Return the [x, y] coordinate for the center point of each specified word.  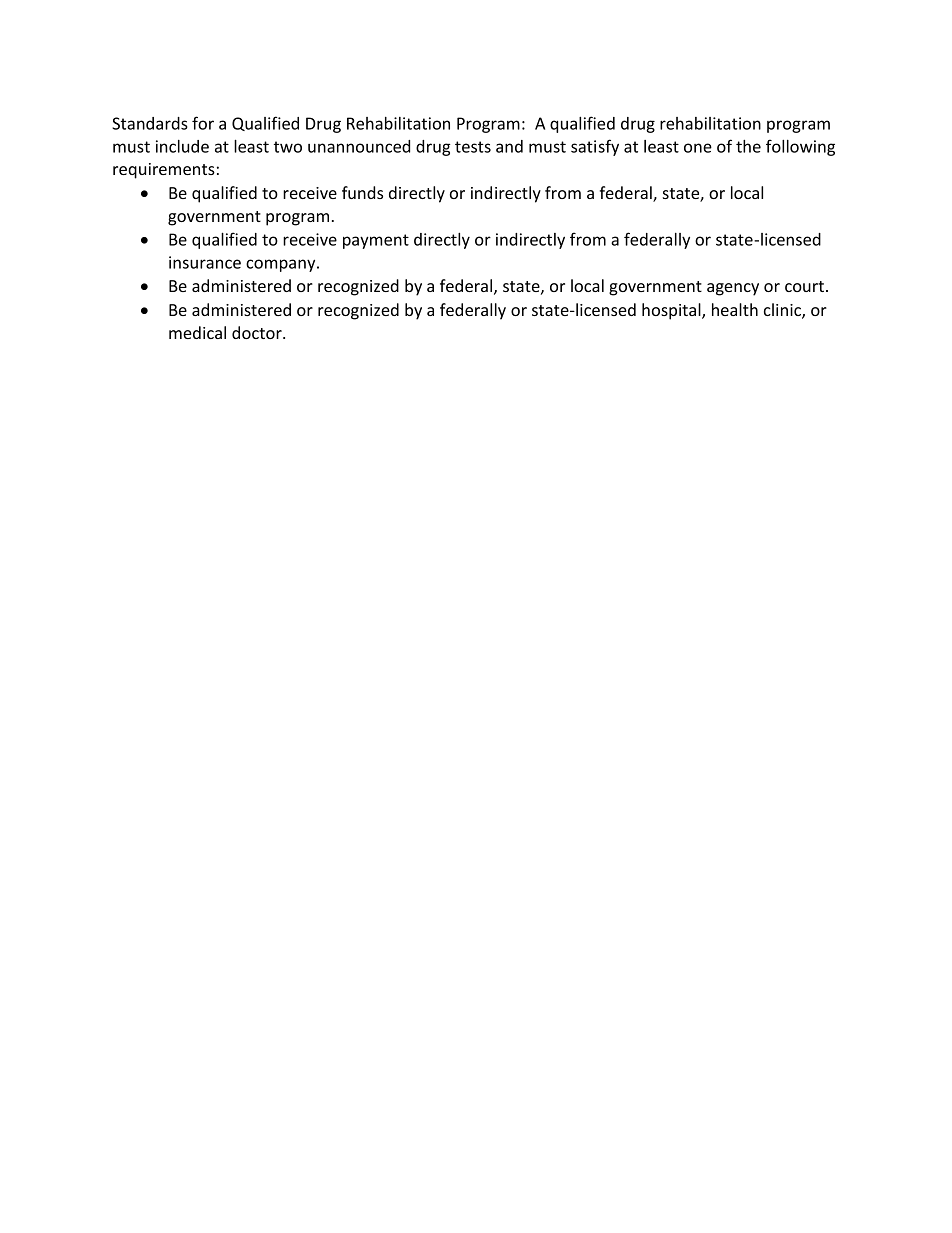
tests [473, 147]
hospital [672, 311]
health [735, 309]
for [203, 123]
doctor [258, 332]
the [748, 146]
